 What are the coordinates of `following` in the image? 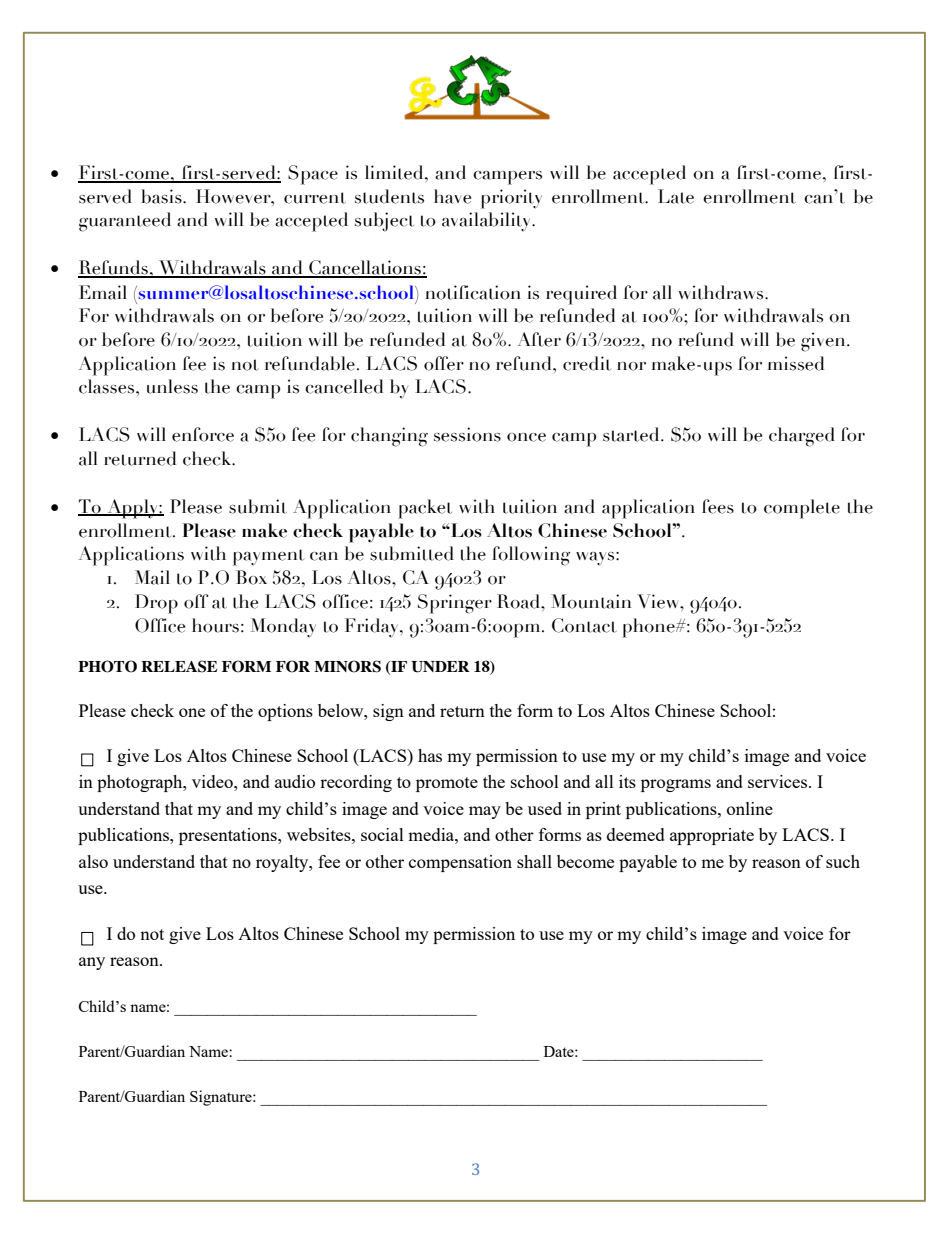 It's located at (531, 556).
